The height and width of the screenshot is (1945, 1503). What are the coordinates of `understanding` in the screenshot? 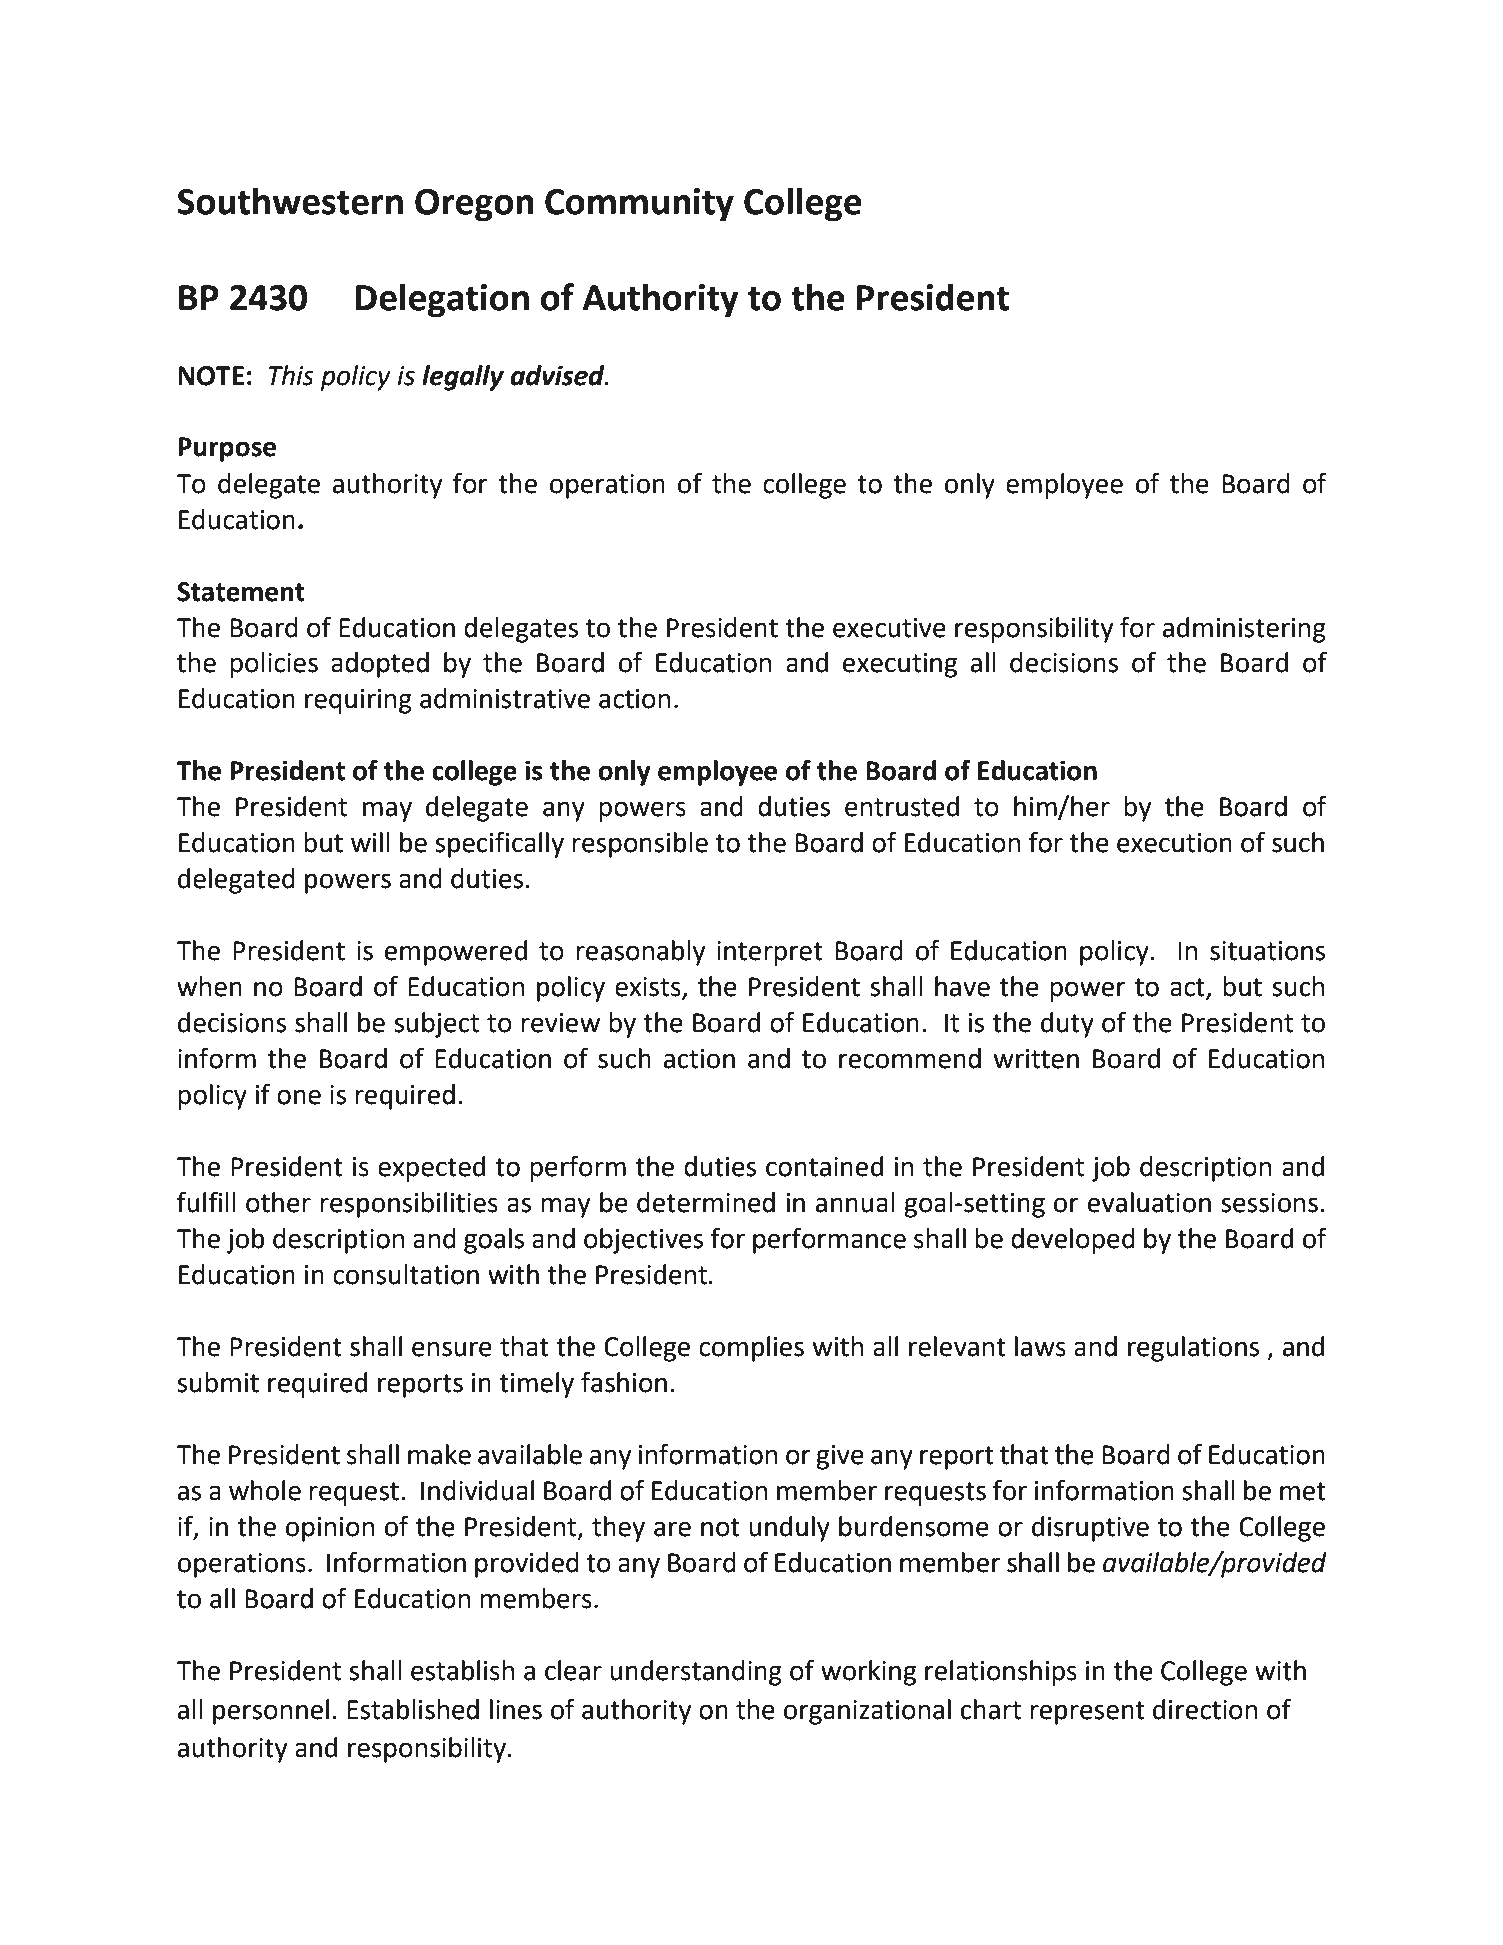 It's located at (696, 1673).
